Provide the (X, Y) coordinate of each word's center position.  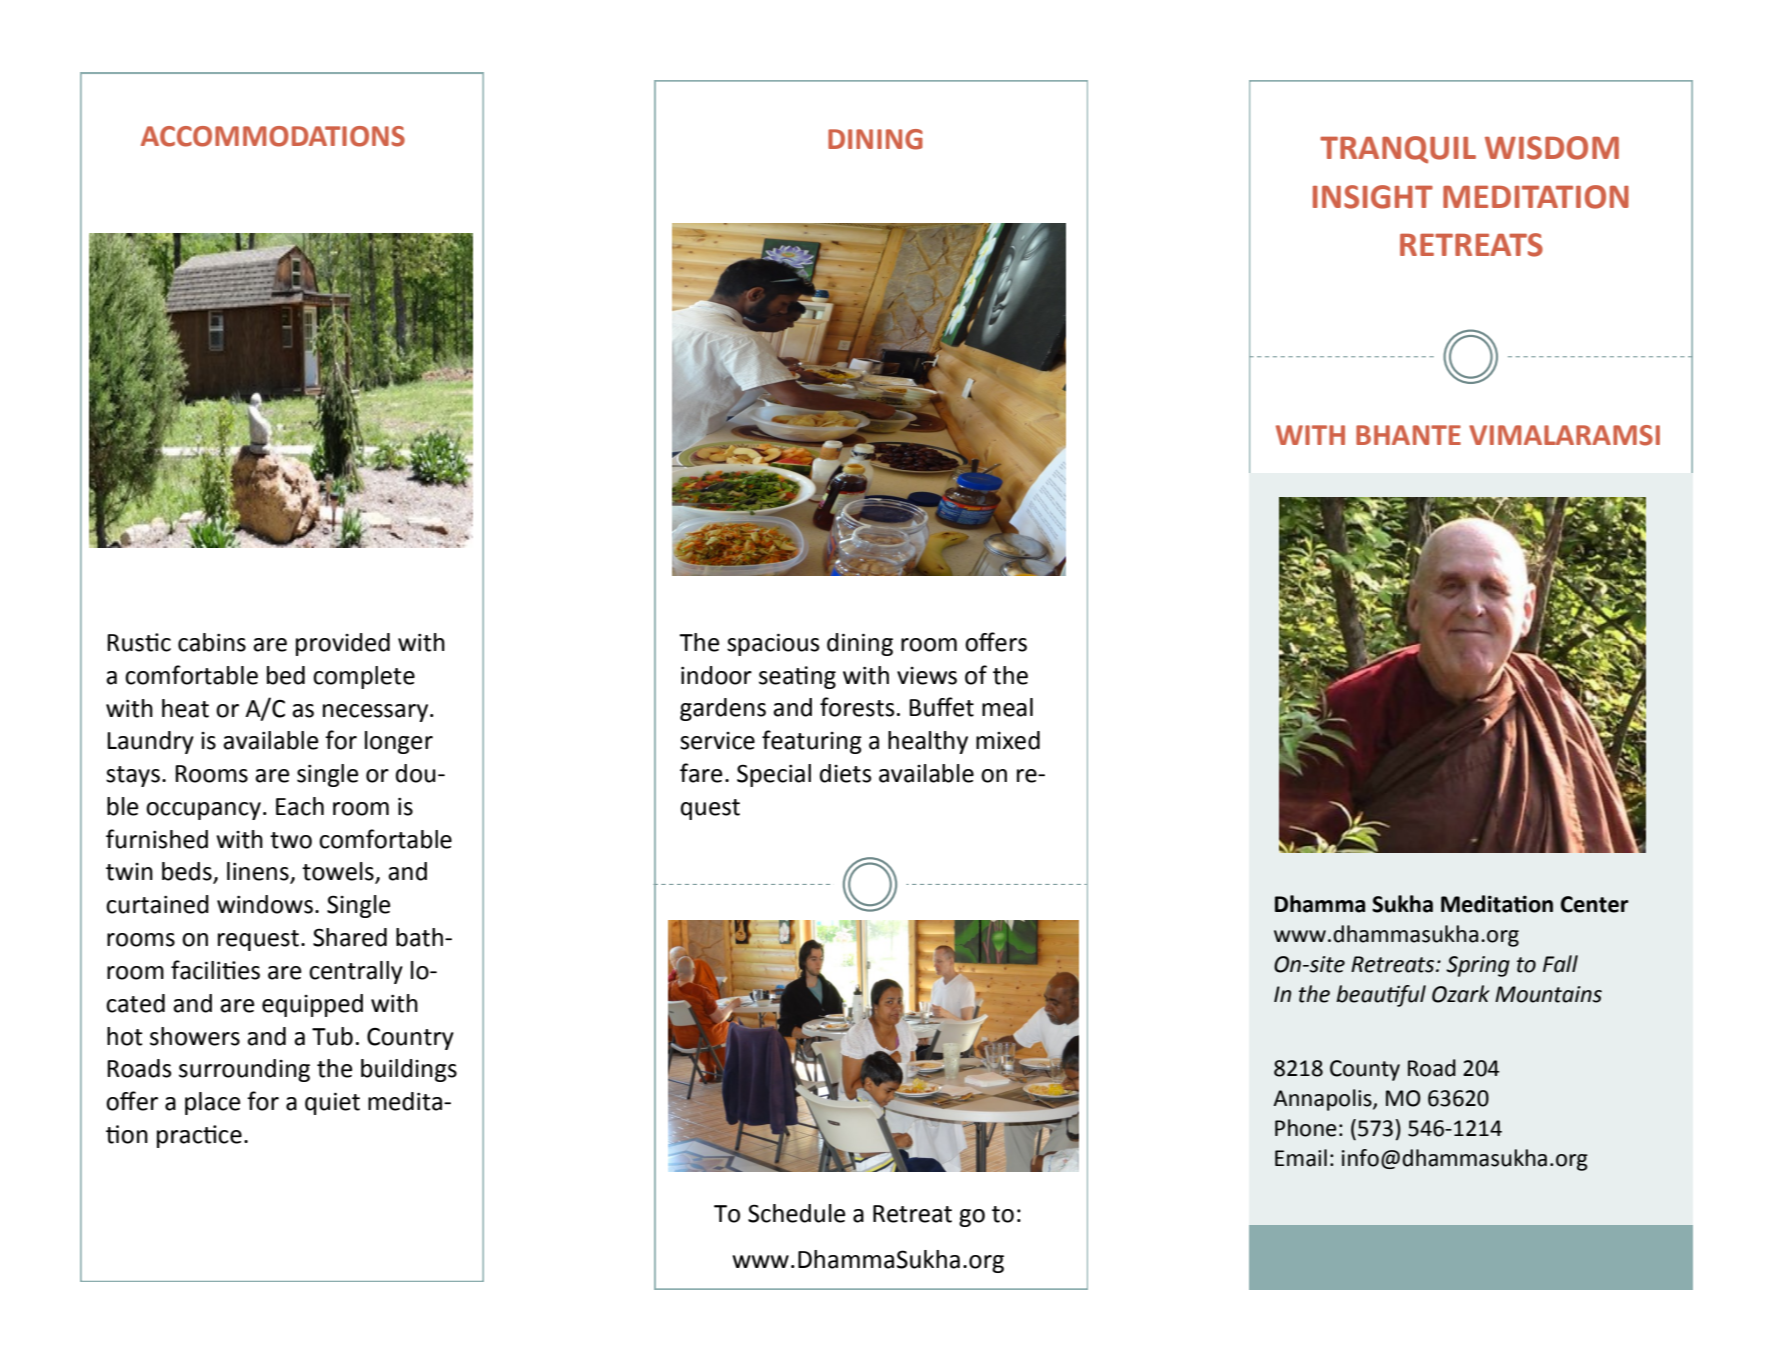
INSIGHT (1373, 197)
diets (846, 773)
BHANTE (1408, 435)
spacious (773, 644)
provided (343, 644)
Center (1595, 904)
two (291, 840)
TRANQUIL (1398, 150)
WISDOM (1552, 148)
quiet (332, 1103)
